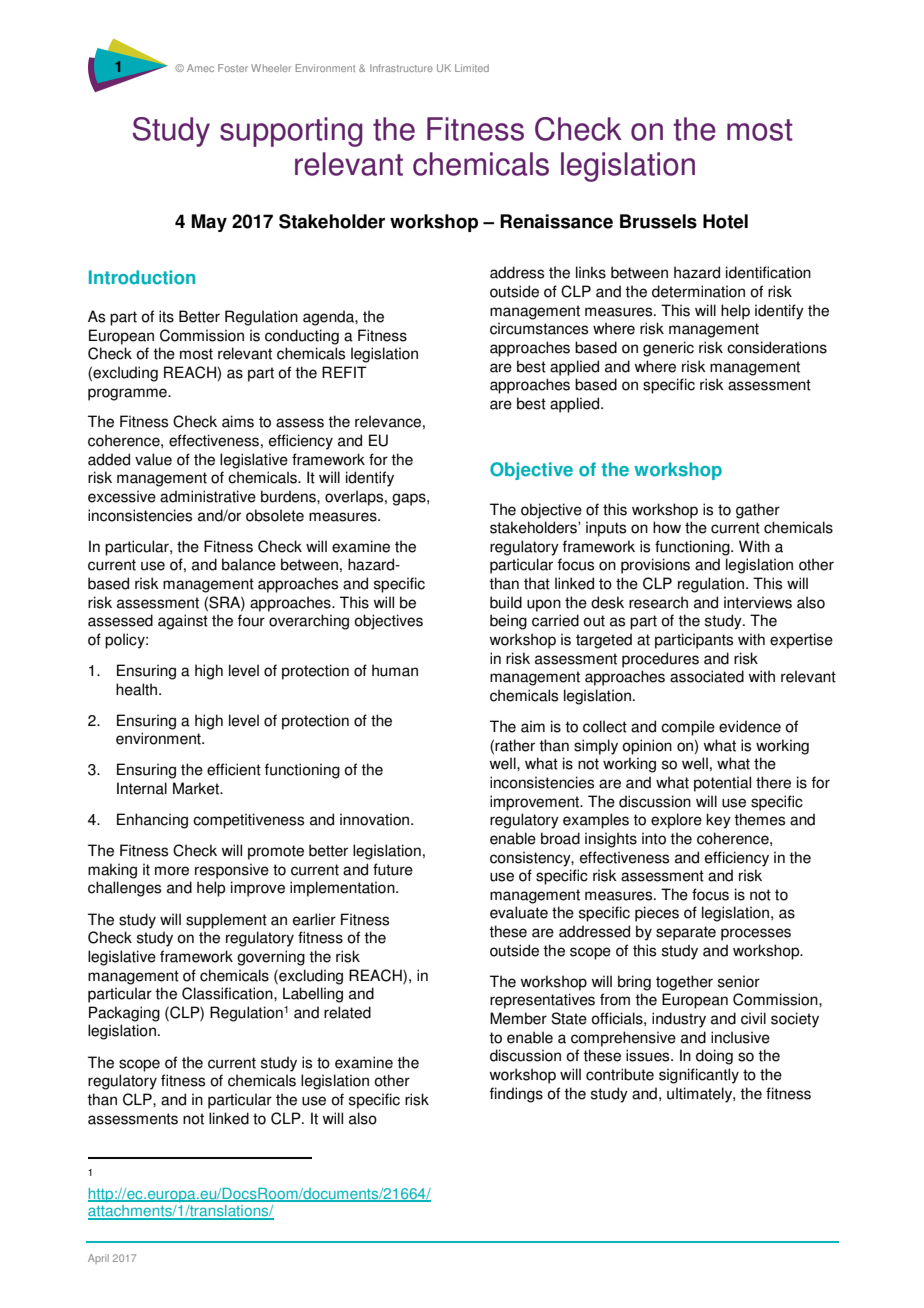 The height and width of the page is (1308, 924). Describe the element at coordinates (707, 676) in the page. I see `associated` at that location.
